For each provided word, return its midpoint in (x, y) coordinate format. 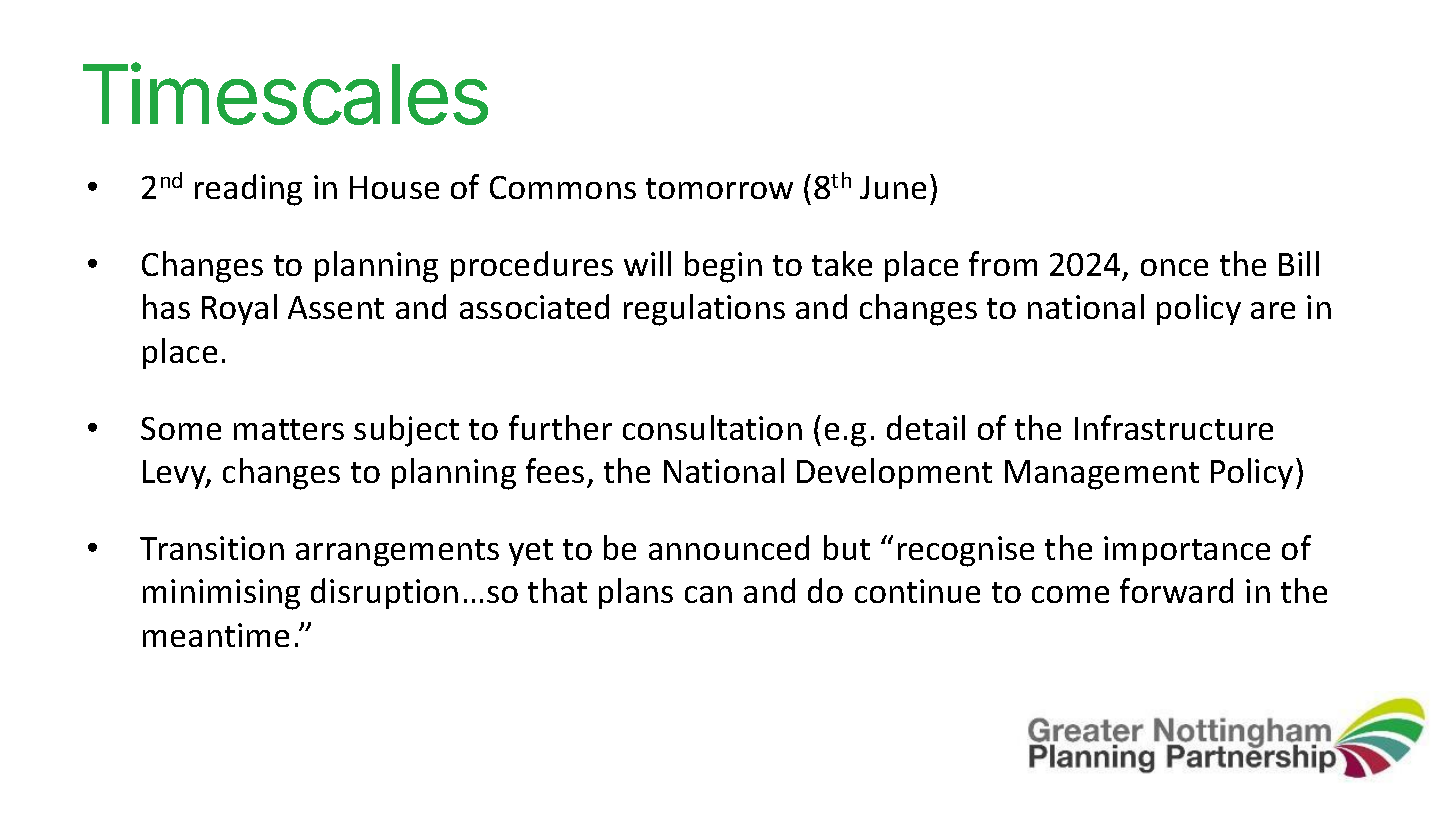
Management (1102, 475)
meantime (216, 635)
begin (723, 267)
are (1273, 310)
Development (894, 473)
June (893, 187)
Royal (239, 309)
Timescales (285, 94)
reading (248, 190)
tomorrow (719, 188)
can (708, 594)
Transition (212, 548)
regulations (704, 310)
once (1174, 267)
